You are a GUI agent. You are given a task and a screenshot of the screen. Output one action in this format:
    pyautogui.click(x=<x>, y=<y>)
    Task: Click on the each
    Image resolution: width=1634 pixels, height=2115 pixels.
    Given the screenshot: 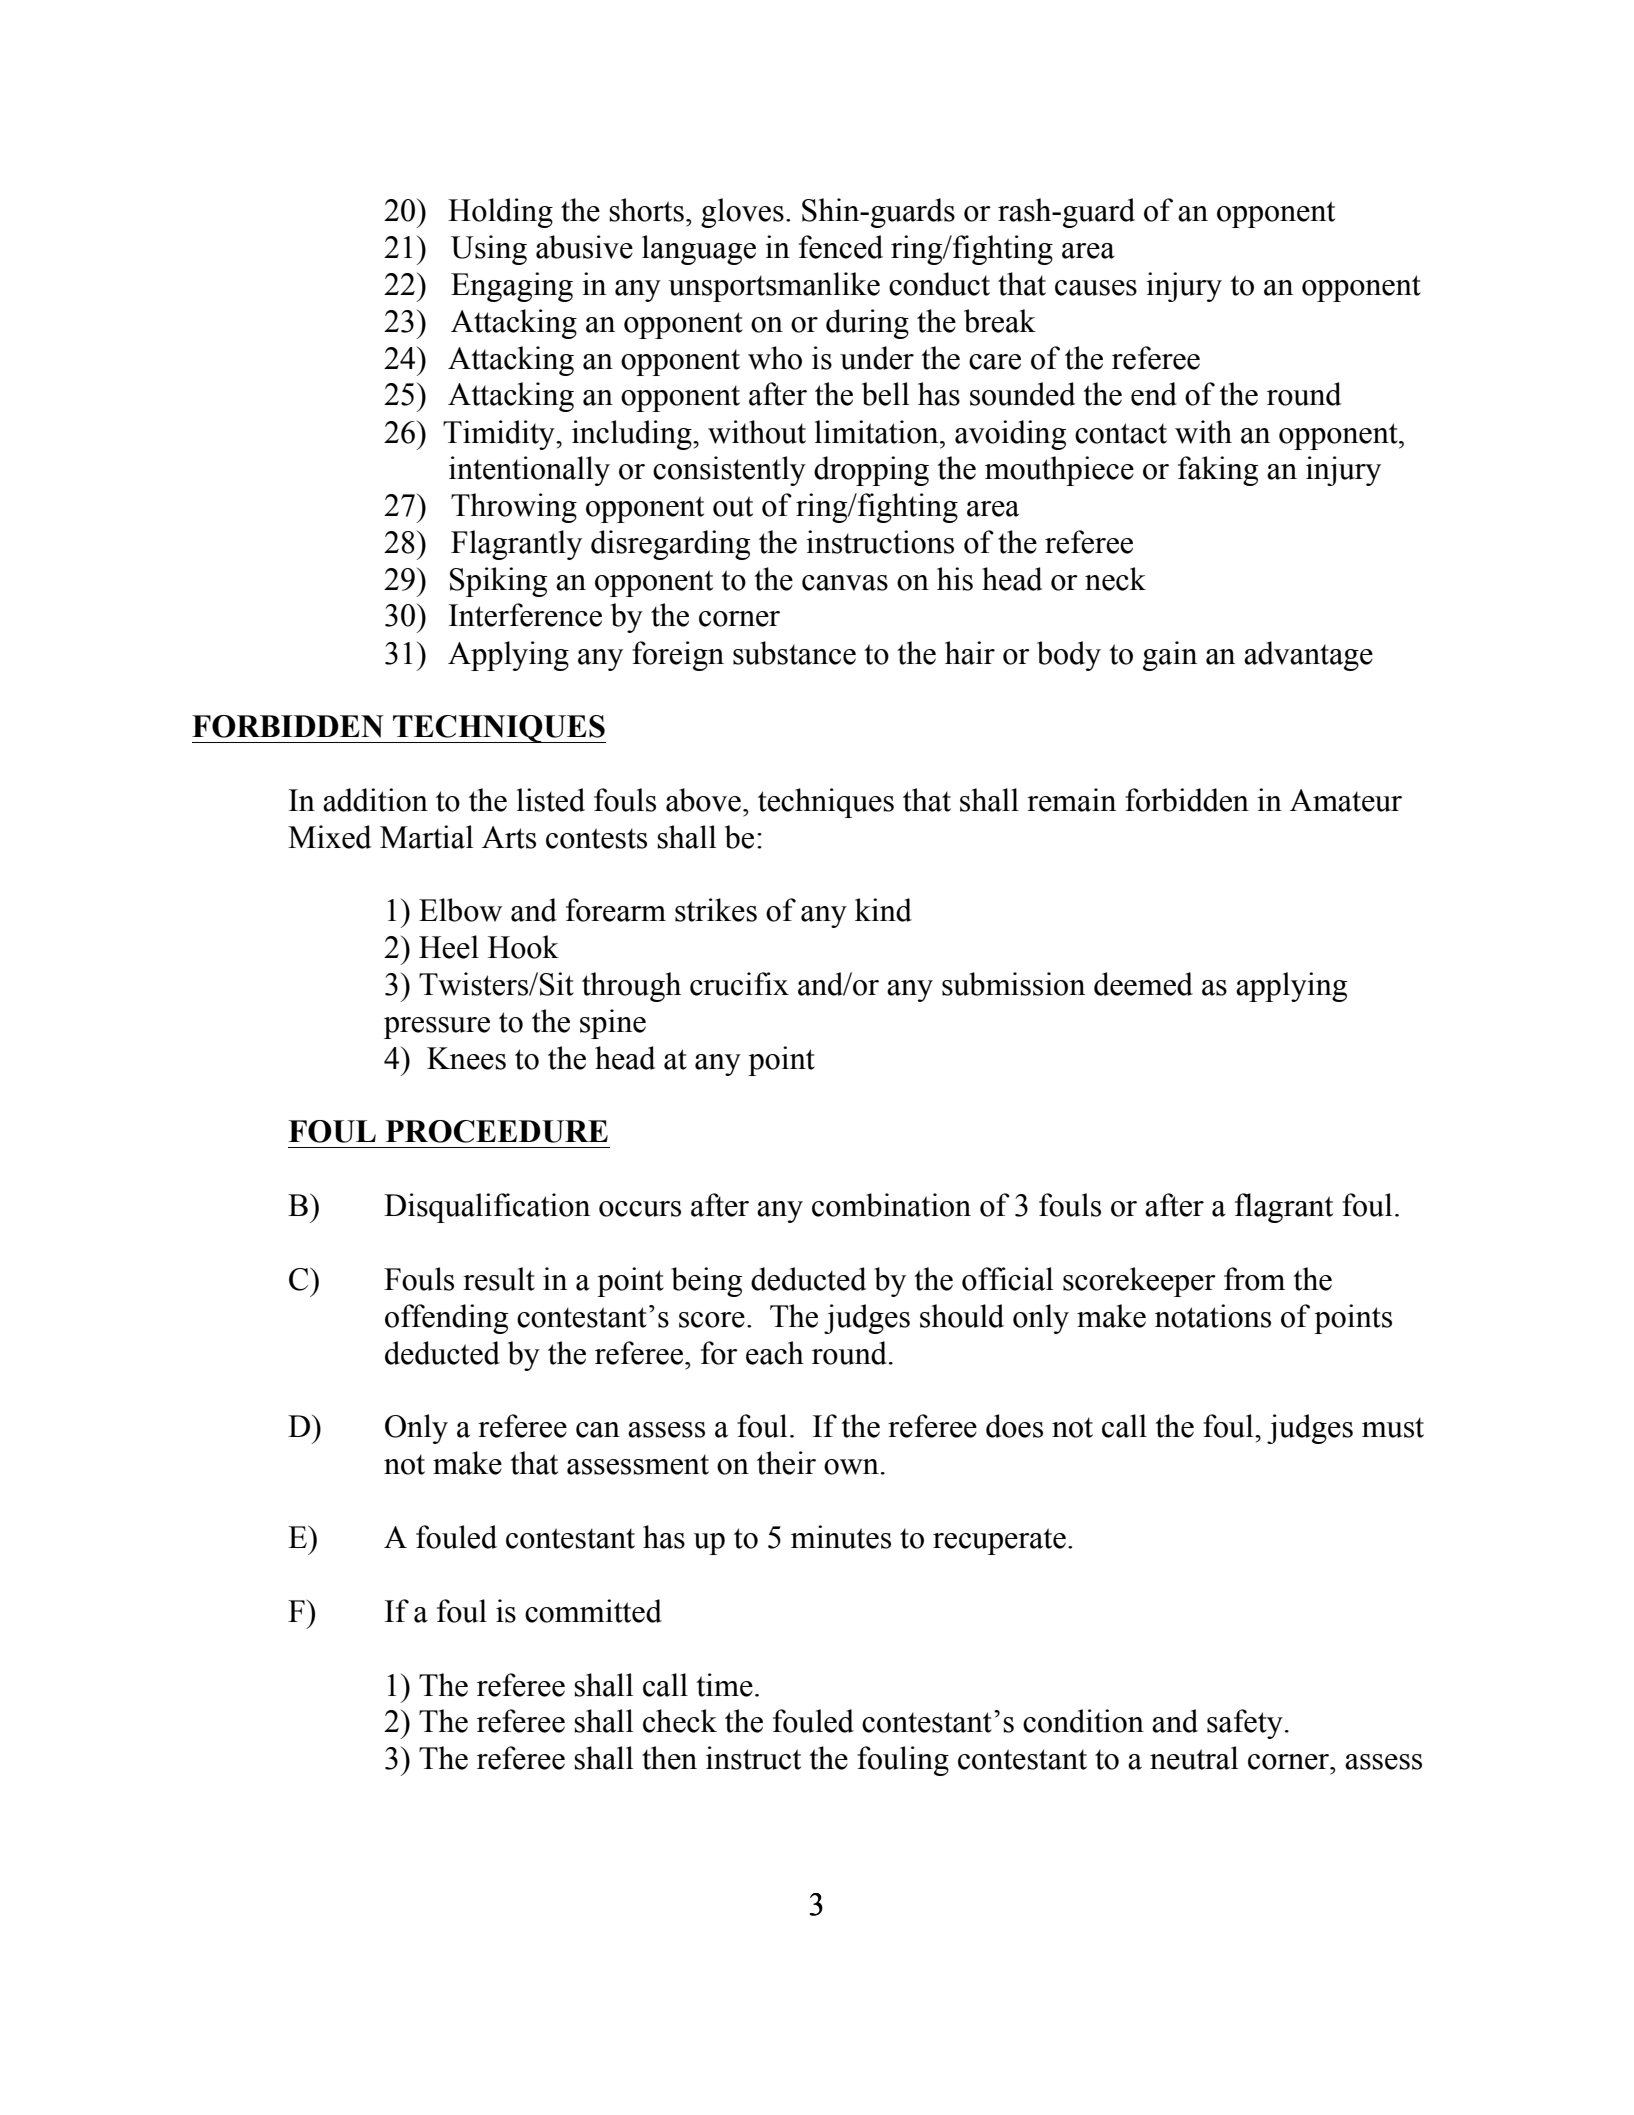 What is the action you would take?
    pyautogui.click(x=775, y=1353)
